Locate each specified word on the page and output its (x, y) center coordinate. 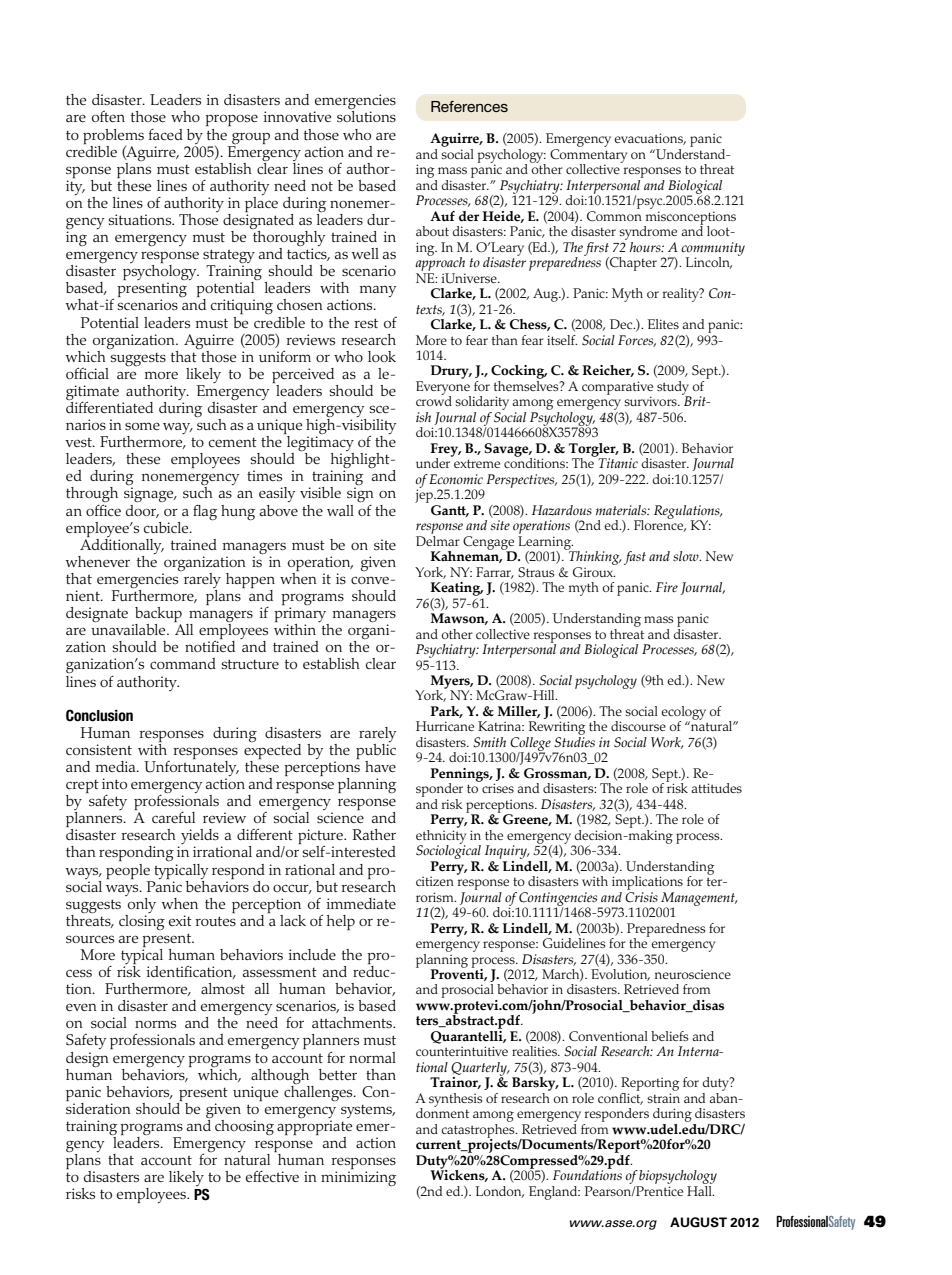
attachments (353, 1022)
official (87, 373)
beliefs (669, 1036)
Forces (637, 341)
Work (667, 743)
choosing (244, 1127)
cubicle (167, 527)
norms (155, 1024)
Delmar (438, 539)
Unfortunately (191, 768)
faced (166, 134)
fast (635, 558)
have (380, 766)
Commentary (588, 157)
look (382, 356)
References (469, 106)
